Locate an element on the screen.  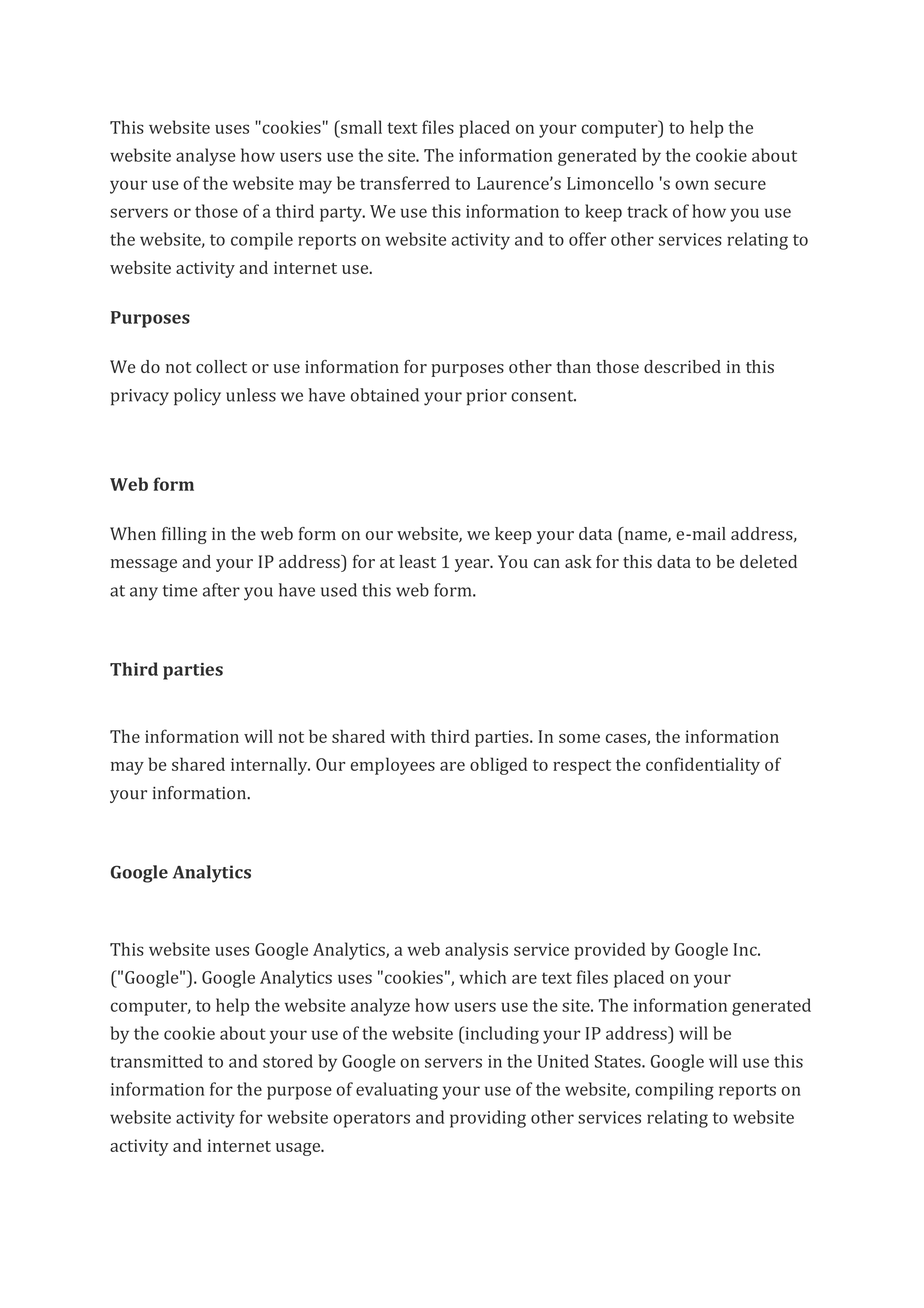
transferred is located at coordinates (405, 183).
